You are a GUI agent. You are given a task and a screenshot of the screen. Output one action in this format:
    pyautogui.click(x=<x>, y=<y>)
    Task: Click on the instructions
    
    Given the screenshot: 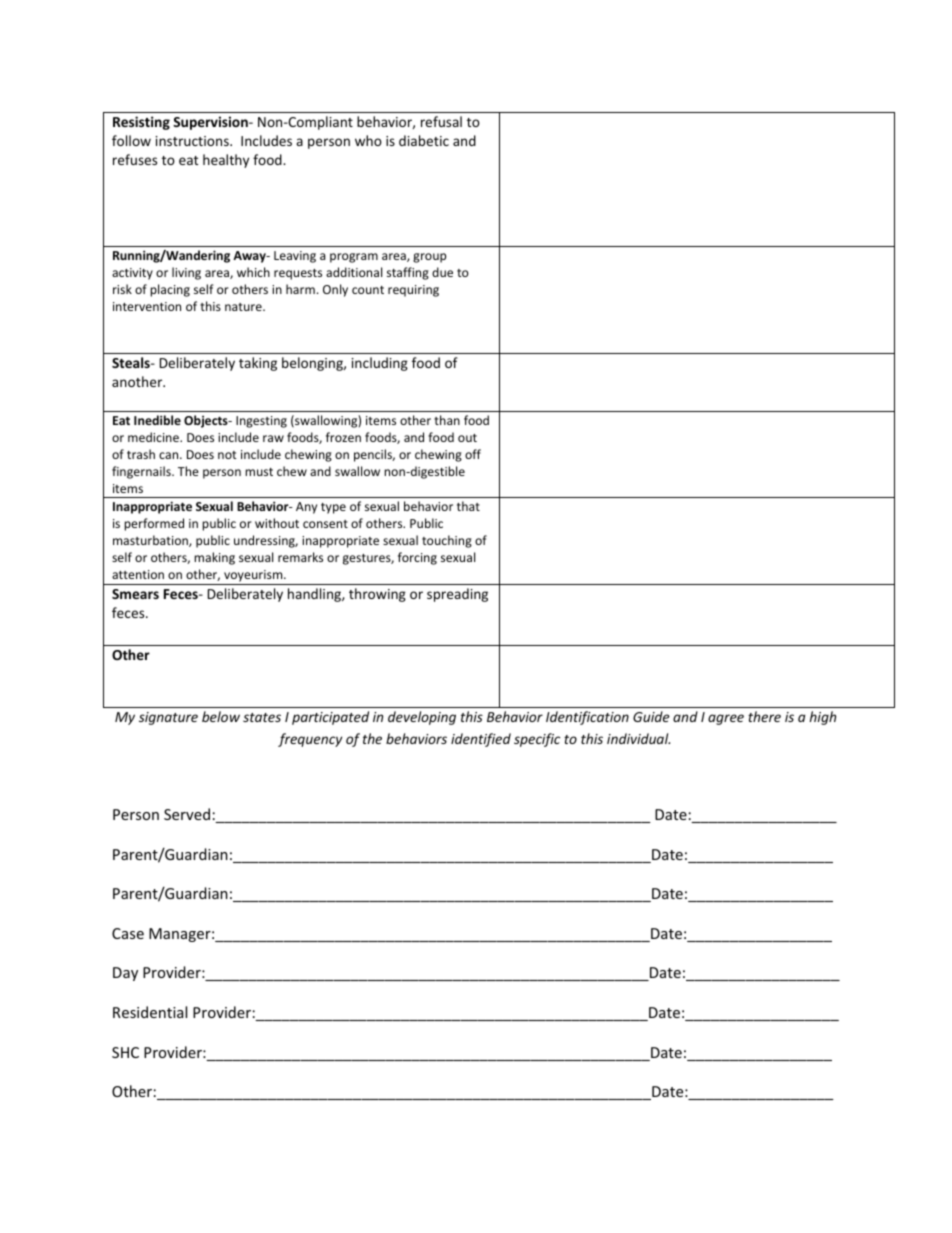 What is the action you would take?
    pyautogui.click(x=193, y=141)
